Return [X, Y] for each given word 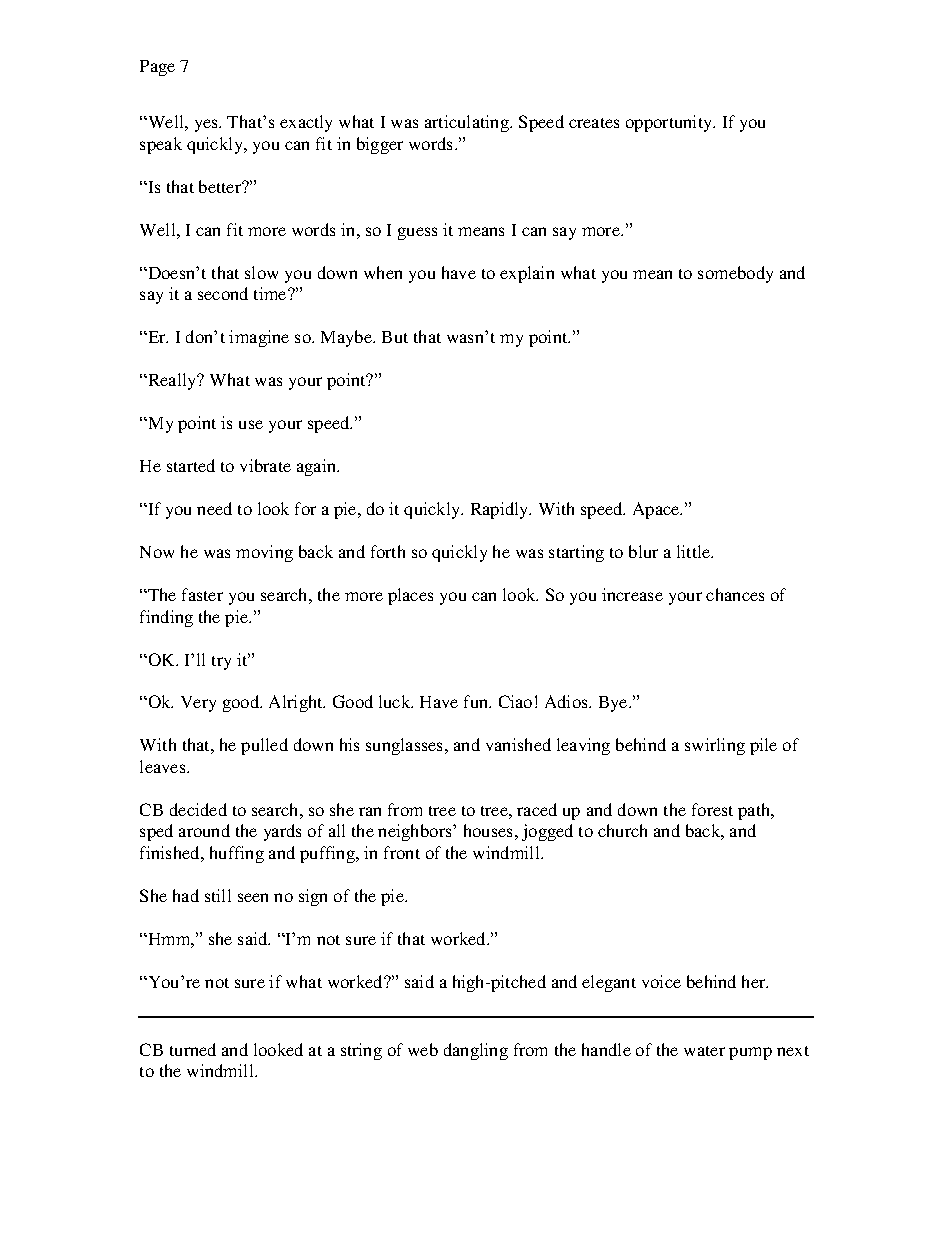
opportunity [670, 123]
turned [193, 1049]
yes [207, 125]
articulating [468, 123]
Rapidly [501, 510]
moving [264, 553]
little [695, 551]
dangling [476, 1051]
